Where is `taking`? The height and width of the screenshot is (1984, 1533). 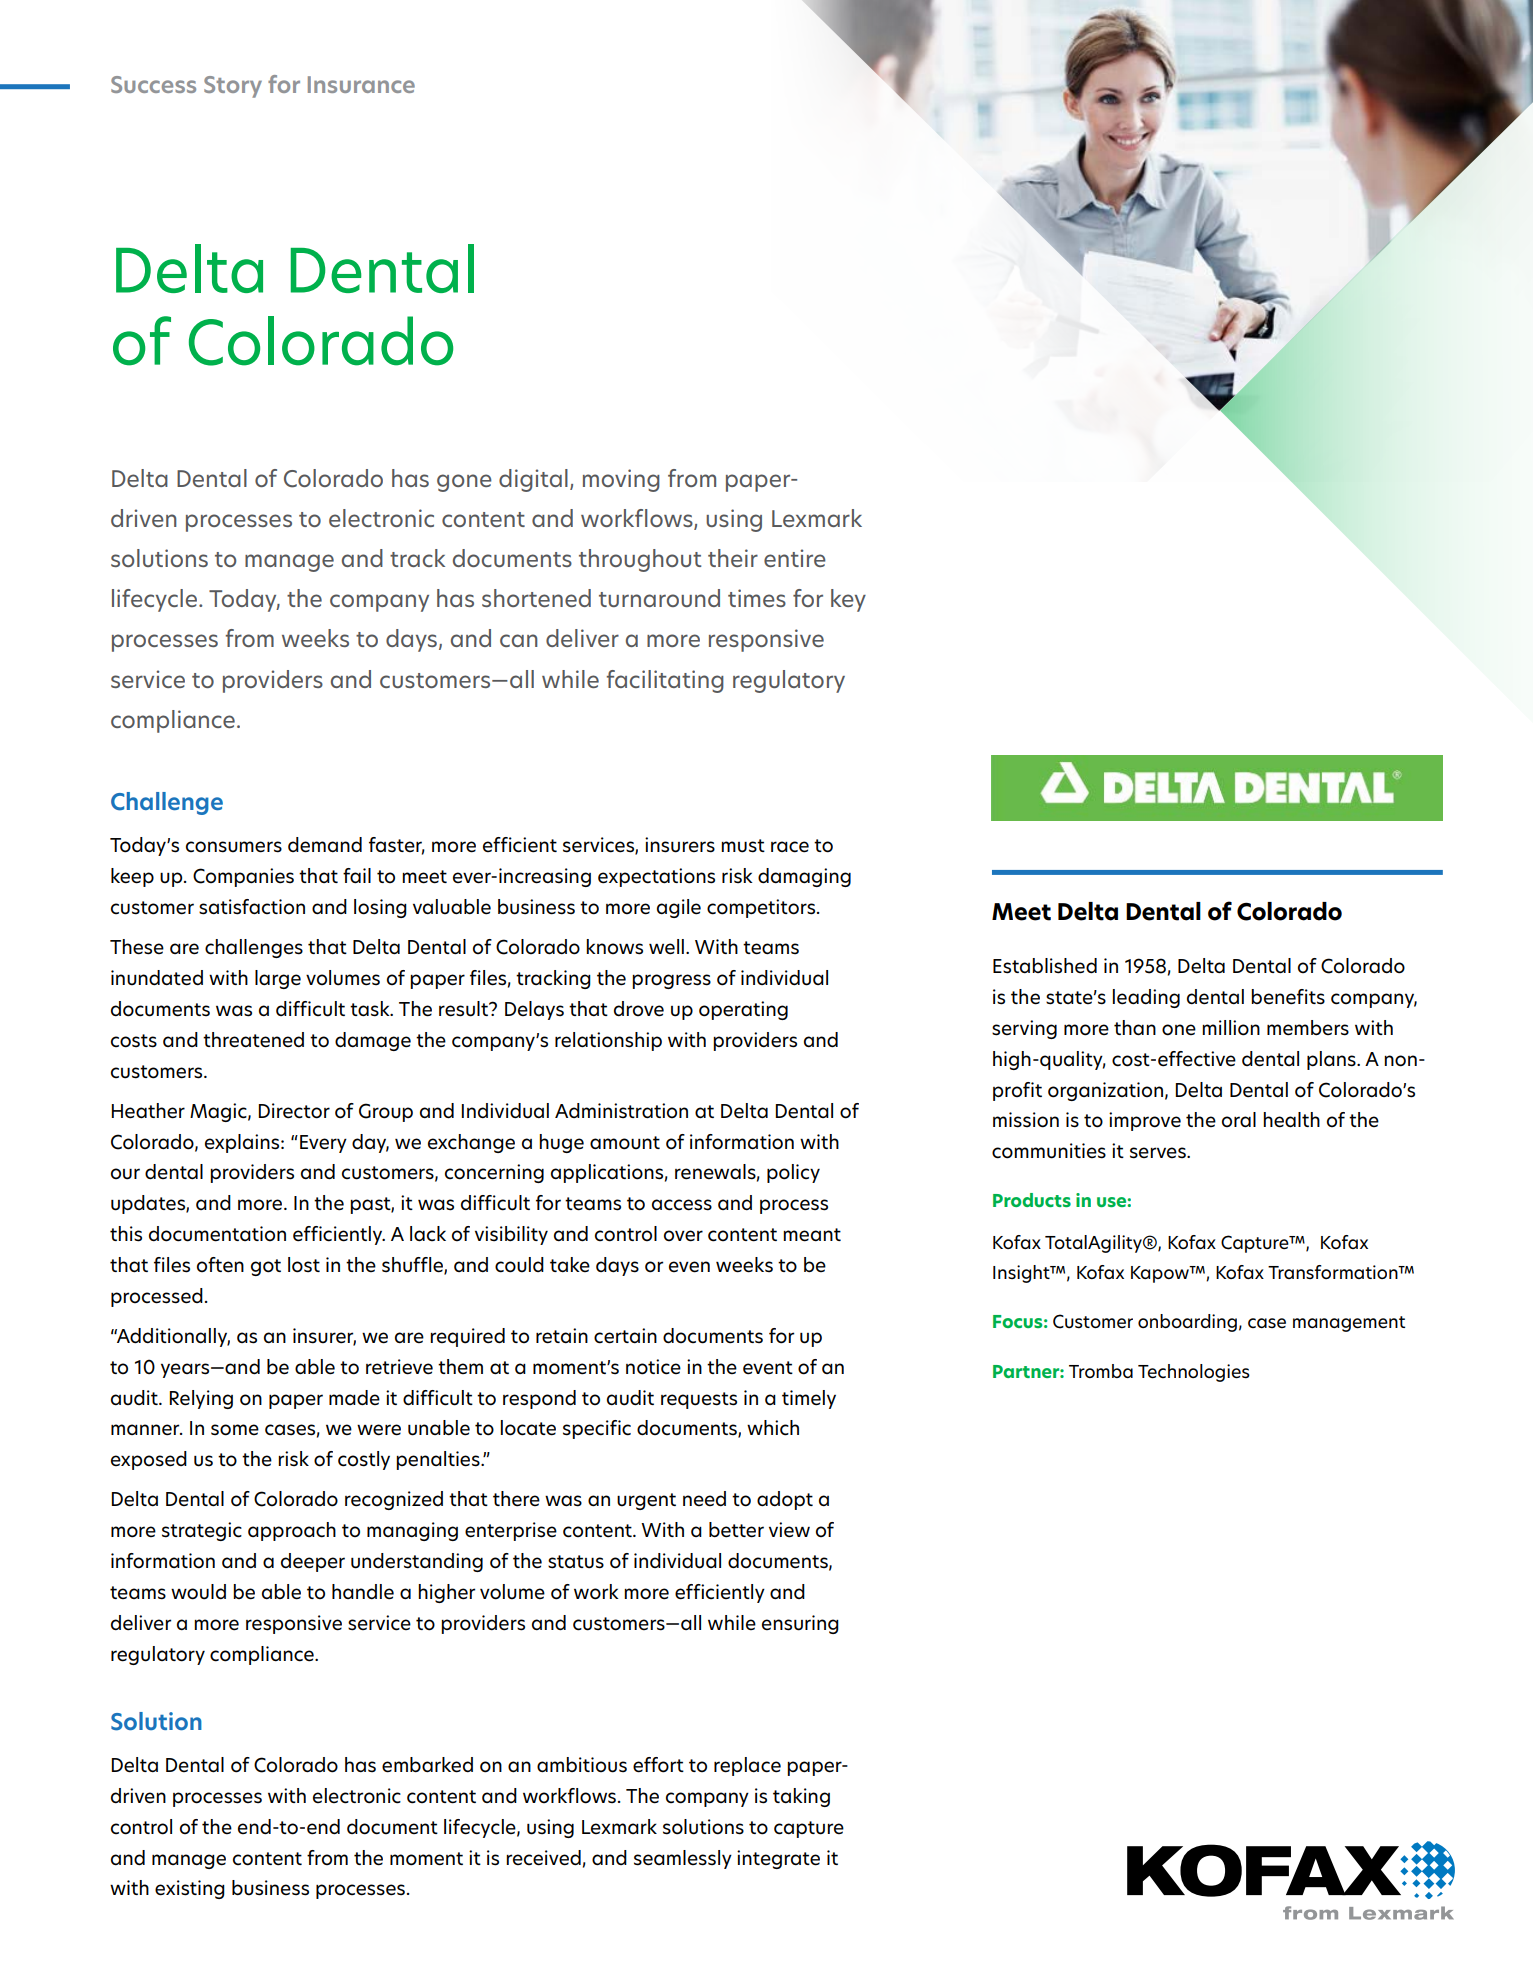
taking is located at coordinates (801, 1797).
